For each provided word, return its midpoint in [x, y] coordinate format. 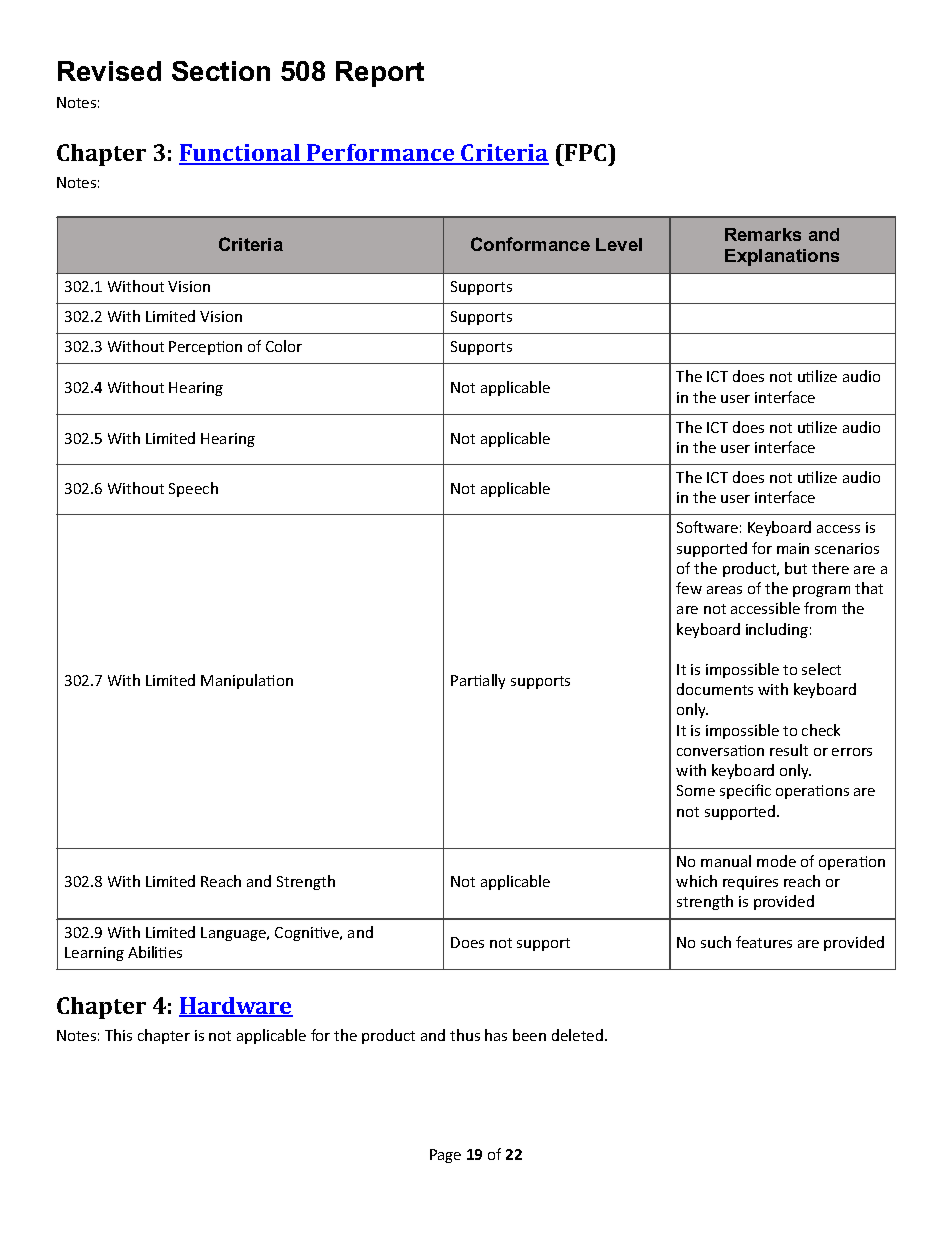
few [689, 588]
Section [221, 71]
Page [445, 1156]
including [777, 630]
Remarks [763, 234]
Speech [193, 489]
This [118, 1035]
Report [380, 74]
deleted [577, 1035]
